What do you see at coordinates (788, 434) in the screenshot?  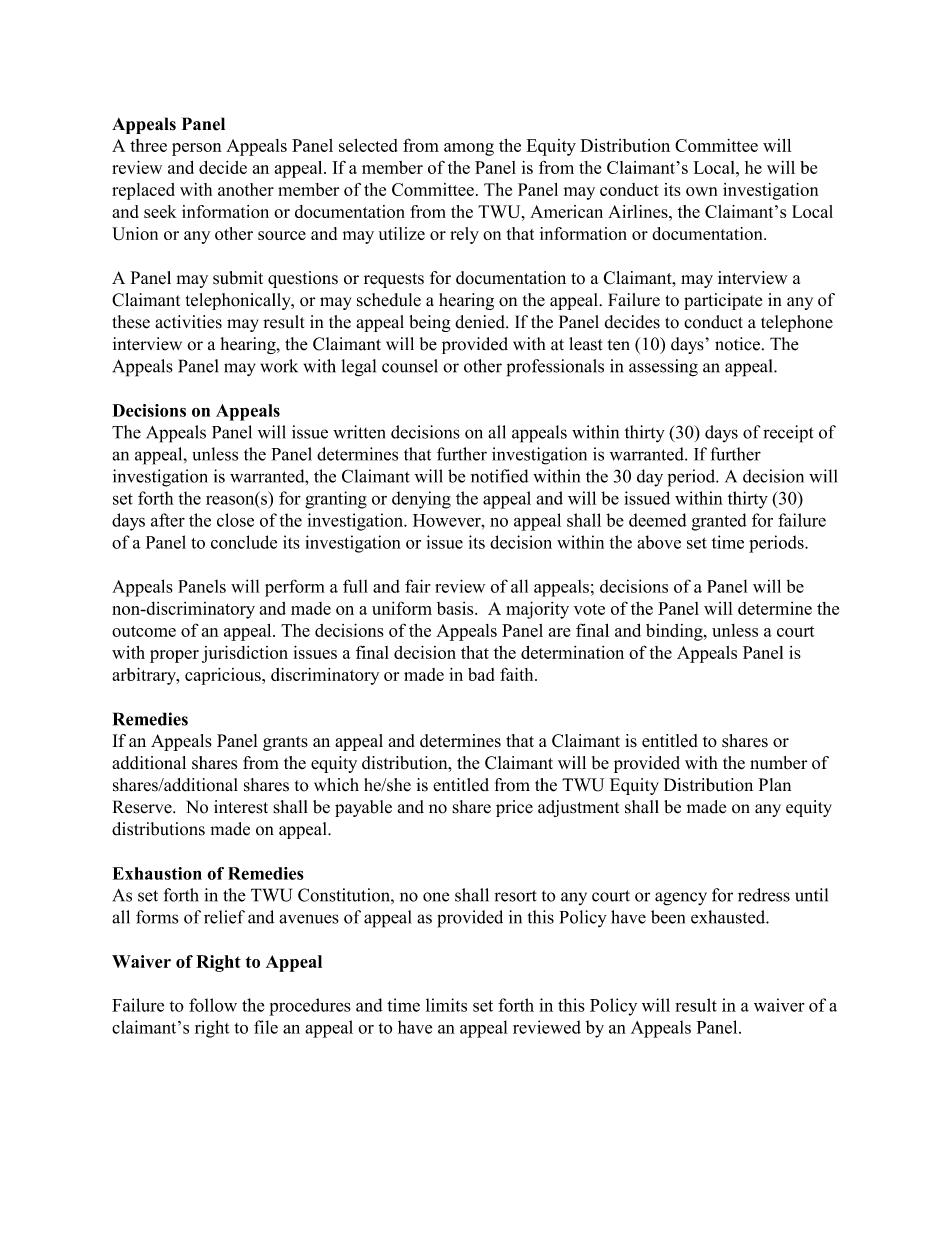 I see `receipt` at bounding box center [788, 434].
